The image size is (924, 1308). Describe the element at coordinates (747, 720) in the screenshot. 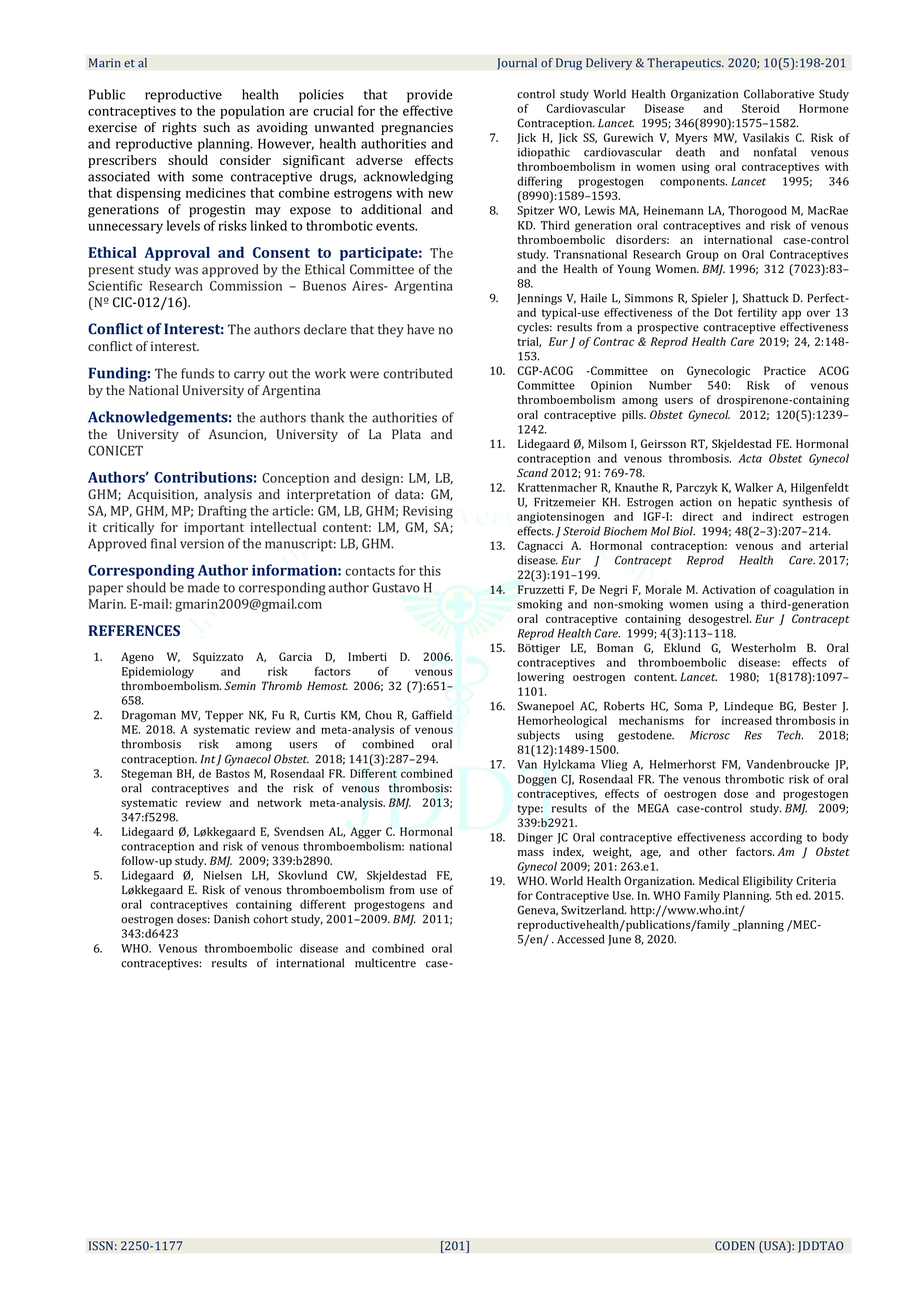

I see `increased` at that location.
